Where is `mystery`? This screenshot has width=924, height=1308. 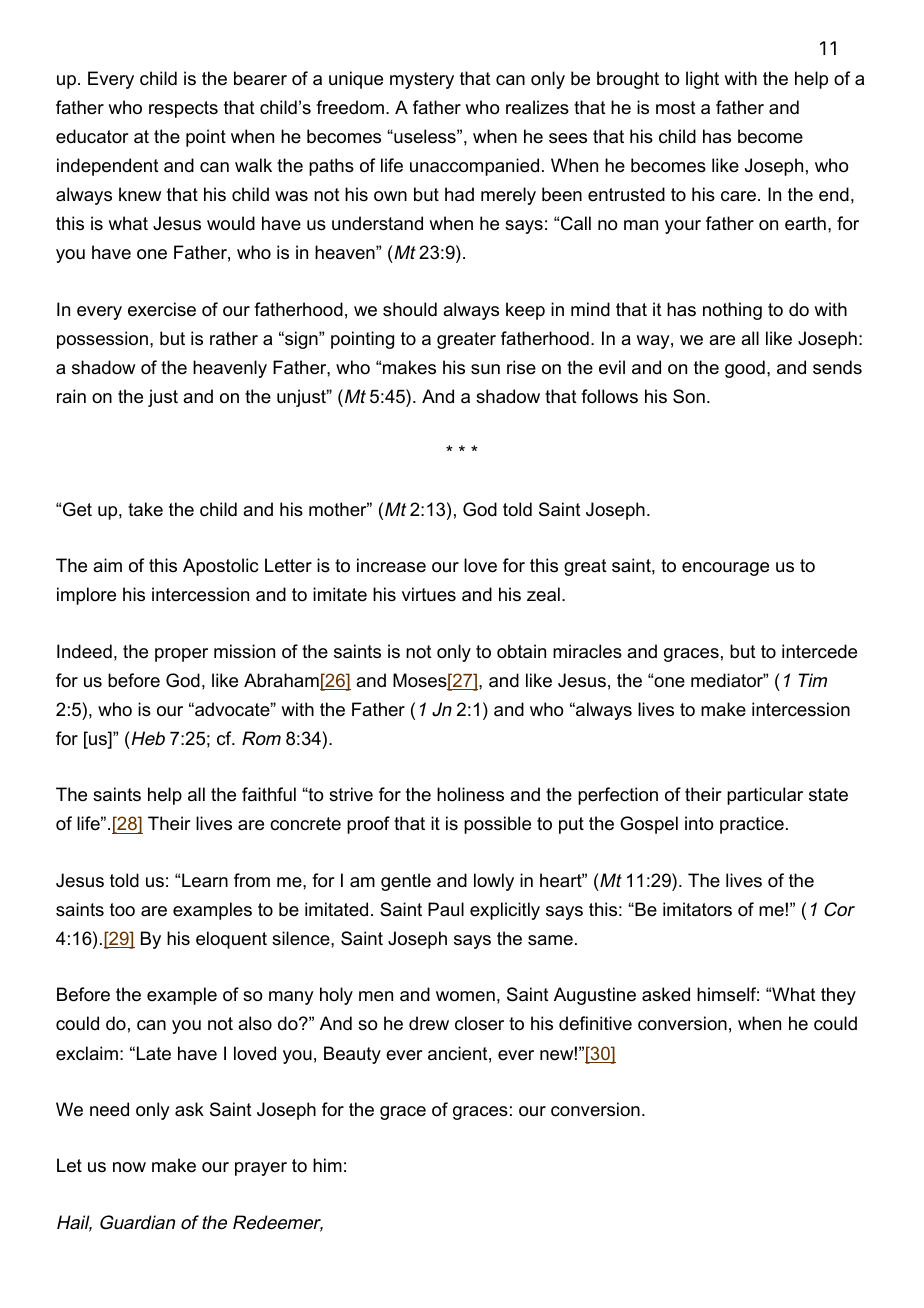 mystery is located at coordinates (422, 80).
